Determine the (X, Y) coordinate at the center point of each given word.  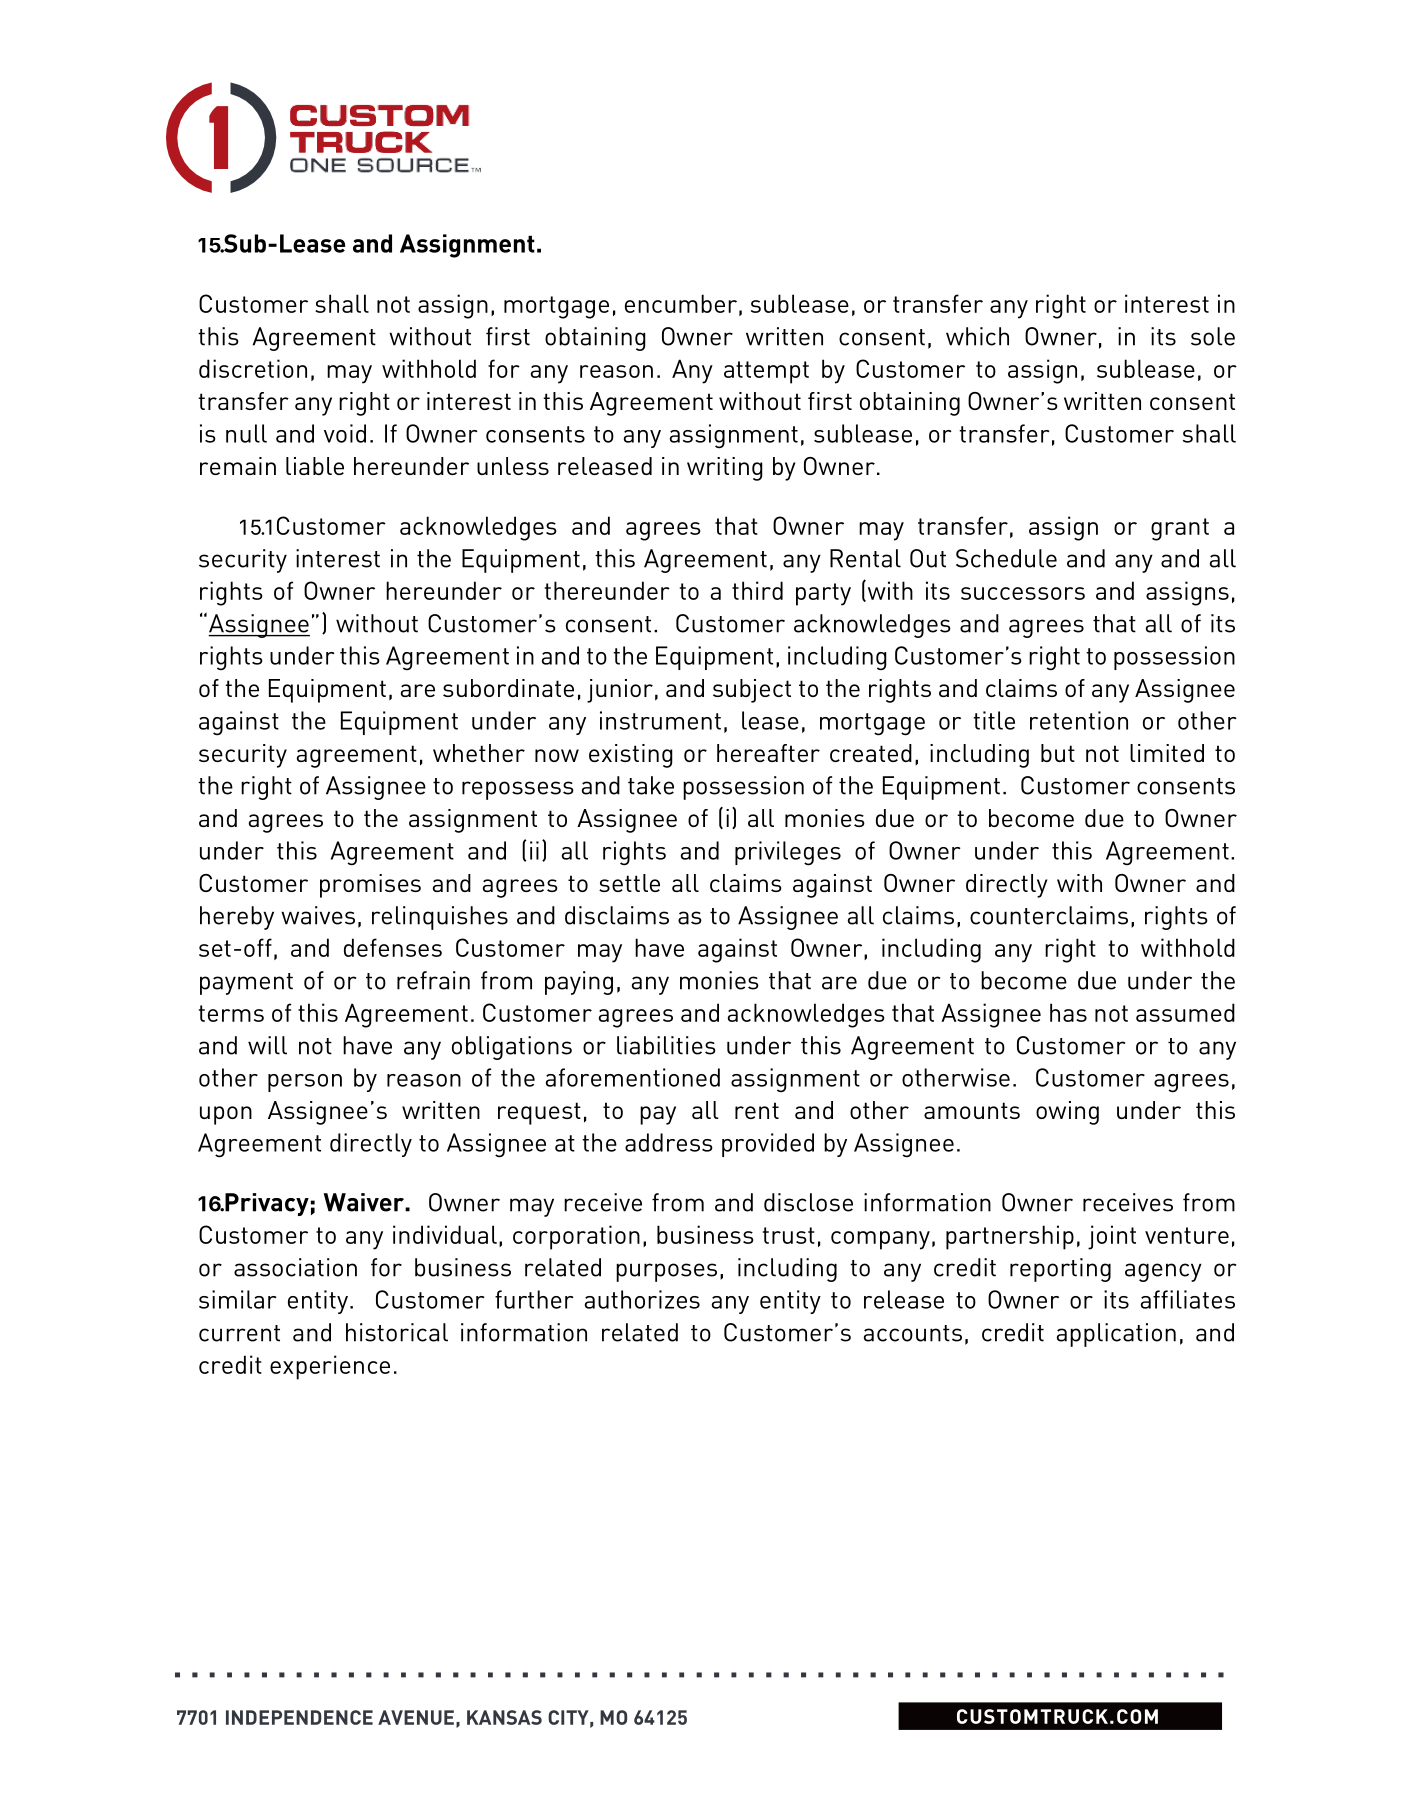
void (345, 433)
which (977, 336)
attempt (766, 372)
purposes (666, 1272)
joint (1112, 1237)
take (651, 785)
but (1058, 753)
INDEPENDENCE (299, 1717)
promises (370, 886)
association (295, 1267)
